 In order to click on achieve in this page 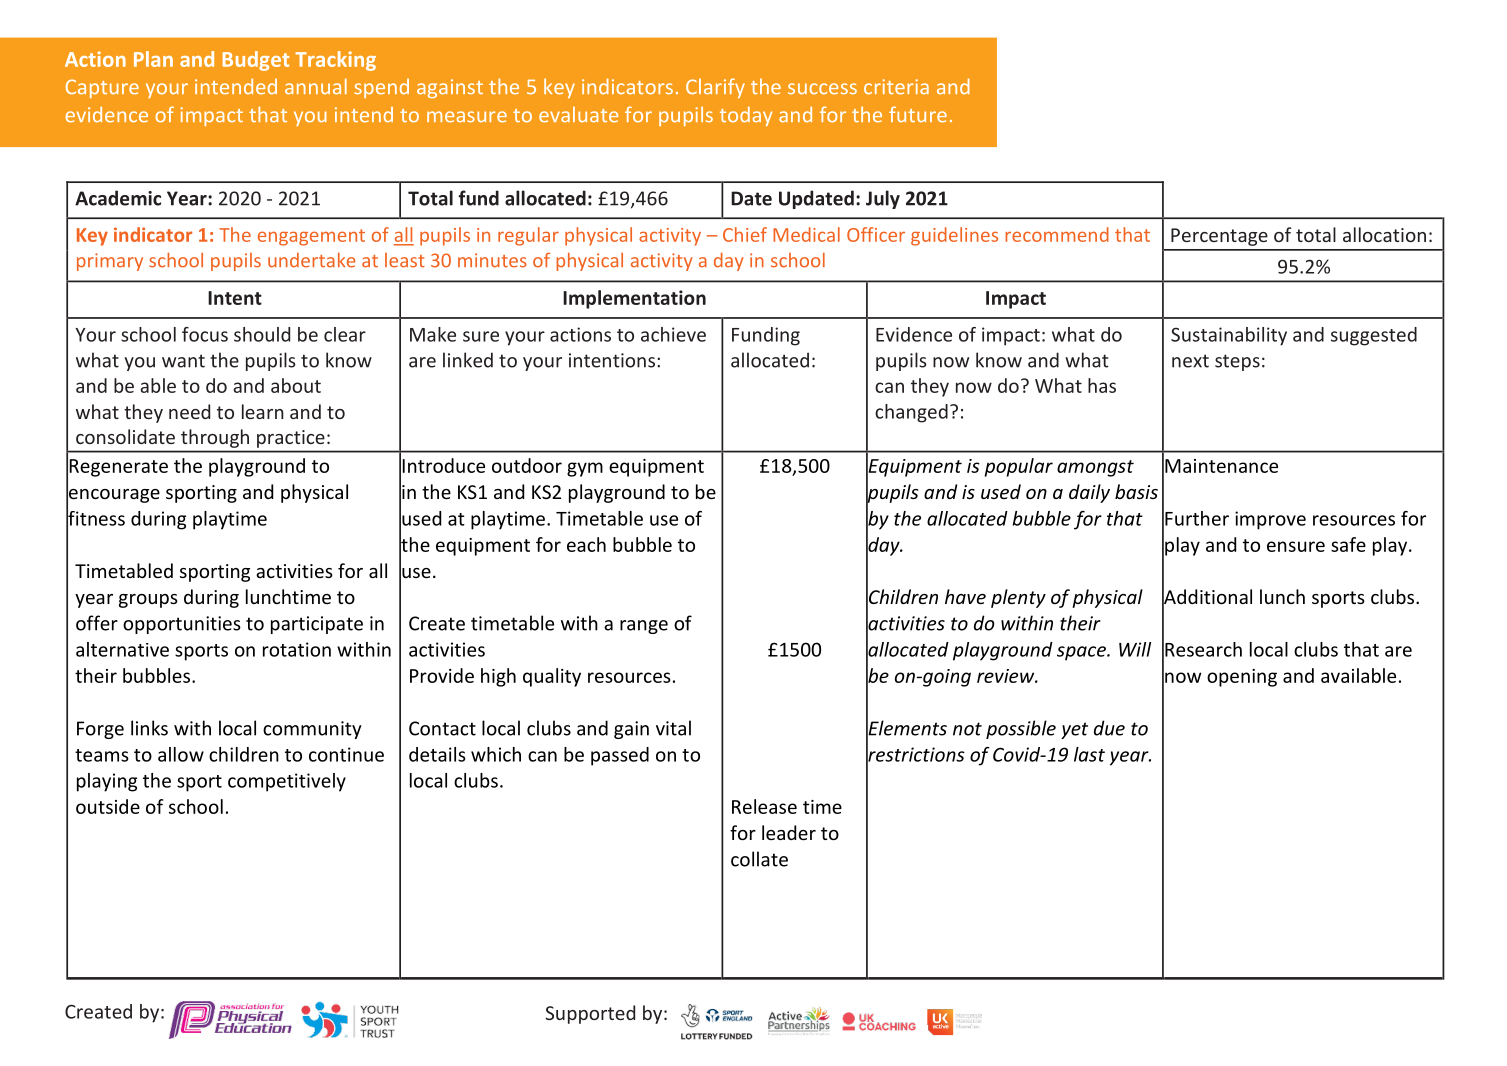, I will do `click(673, 334)`.
